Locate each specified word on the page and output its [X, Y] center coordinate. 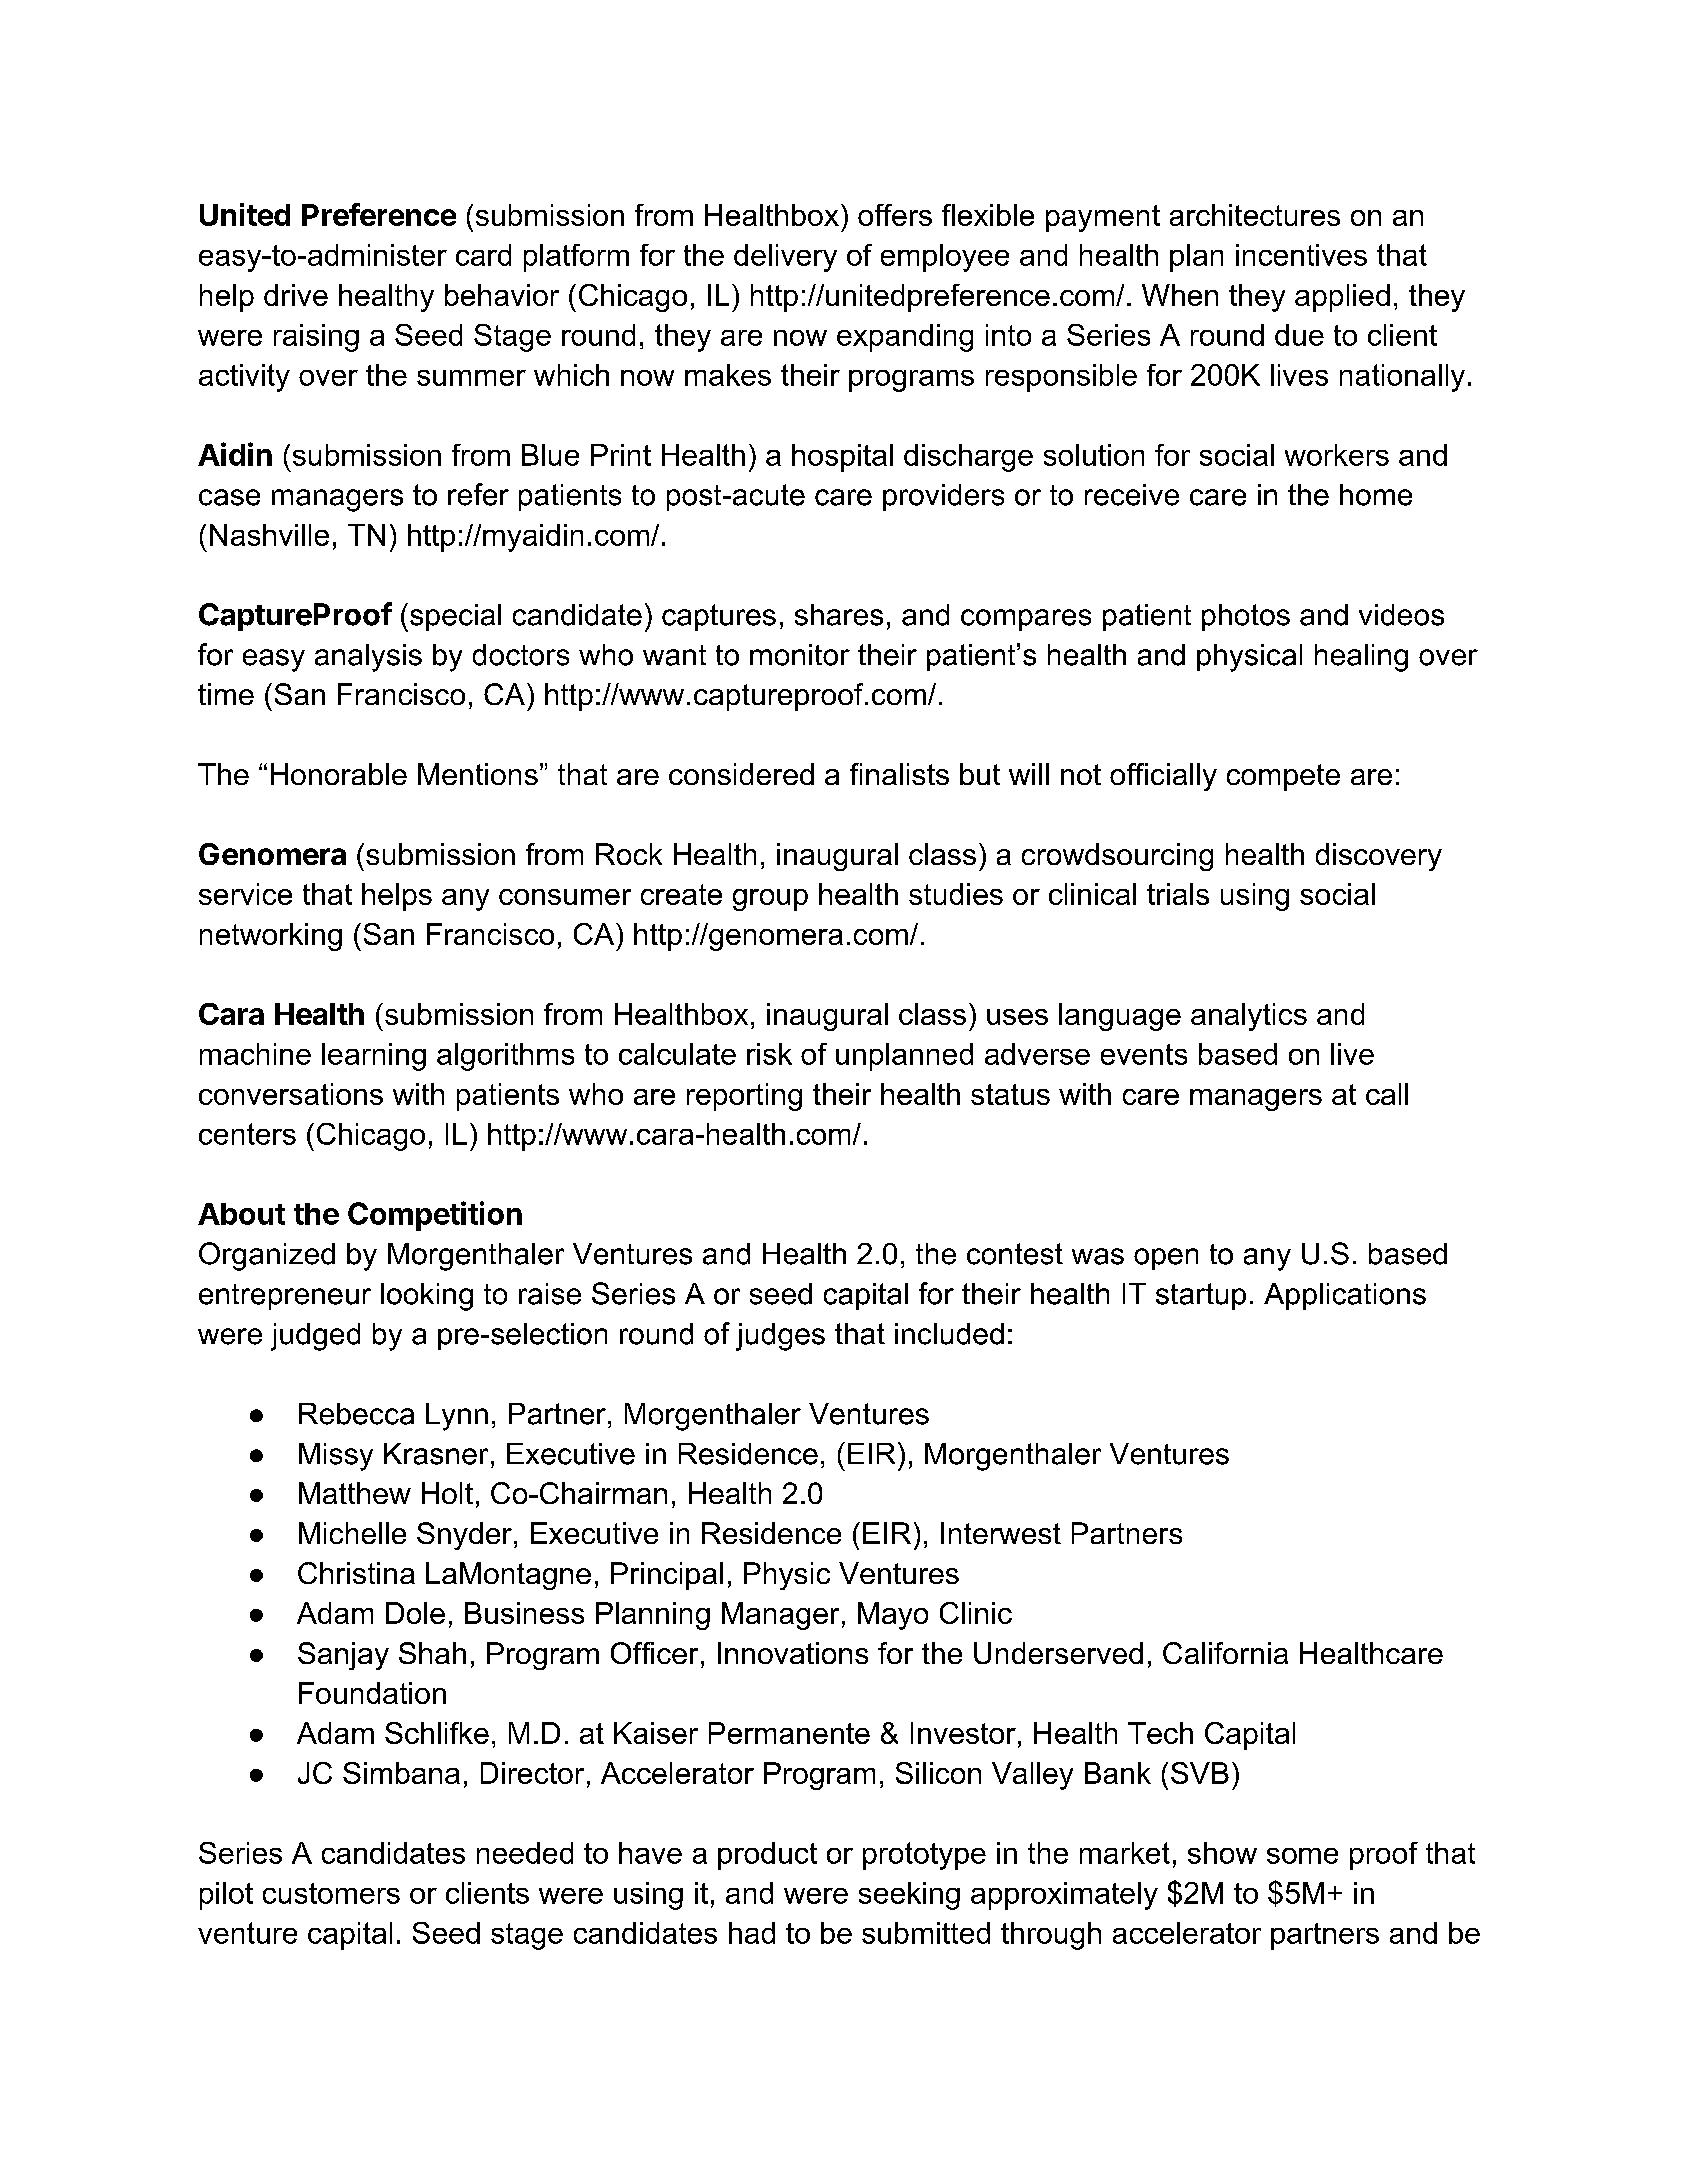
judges [780, 1337]
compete [1283, 777]
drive [296, 295]
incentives [1301, 255]
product [767, 1856]
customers [331, 1893]
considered [741, 774]
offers [895, 215]
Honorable [339, 774]
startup [1201, 1296]
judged [315, 1337]
